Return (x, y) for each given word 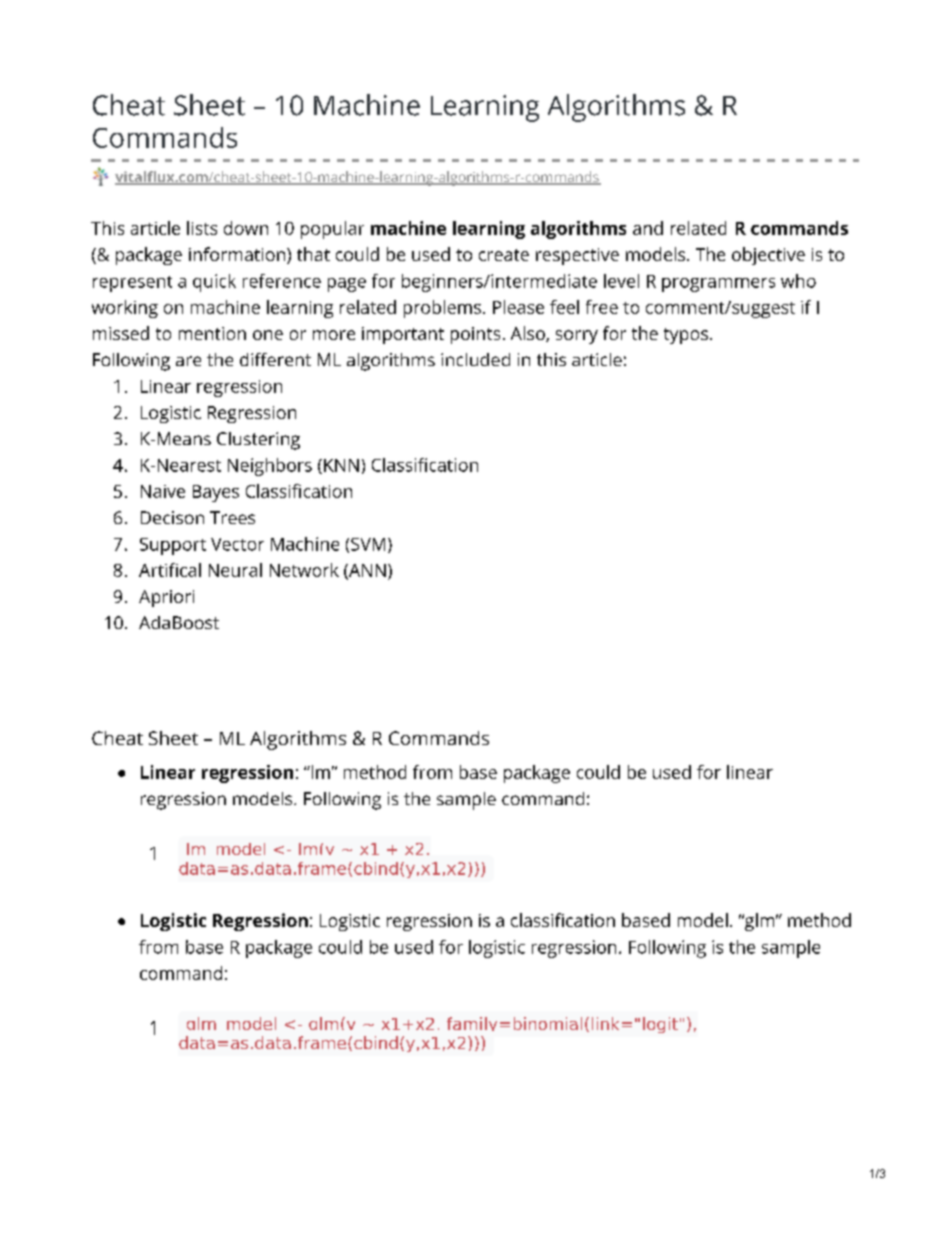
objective (768, 256)
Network (304, 570)
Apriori (166, 598)
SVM (368, 544)
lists (202, 228)
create (504, 255)
